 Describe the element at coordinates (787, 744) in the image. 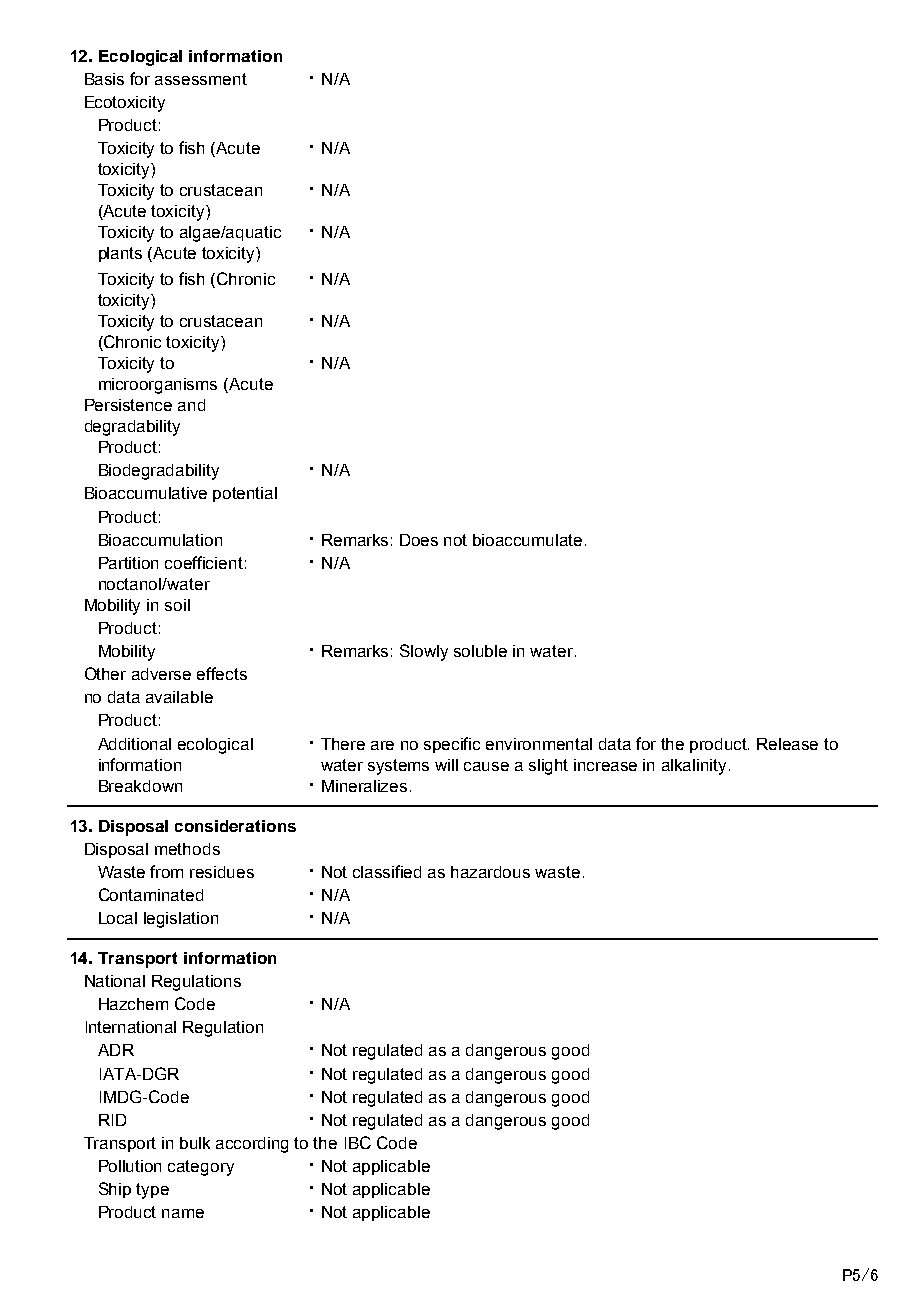

I see `Release` at that location.
